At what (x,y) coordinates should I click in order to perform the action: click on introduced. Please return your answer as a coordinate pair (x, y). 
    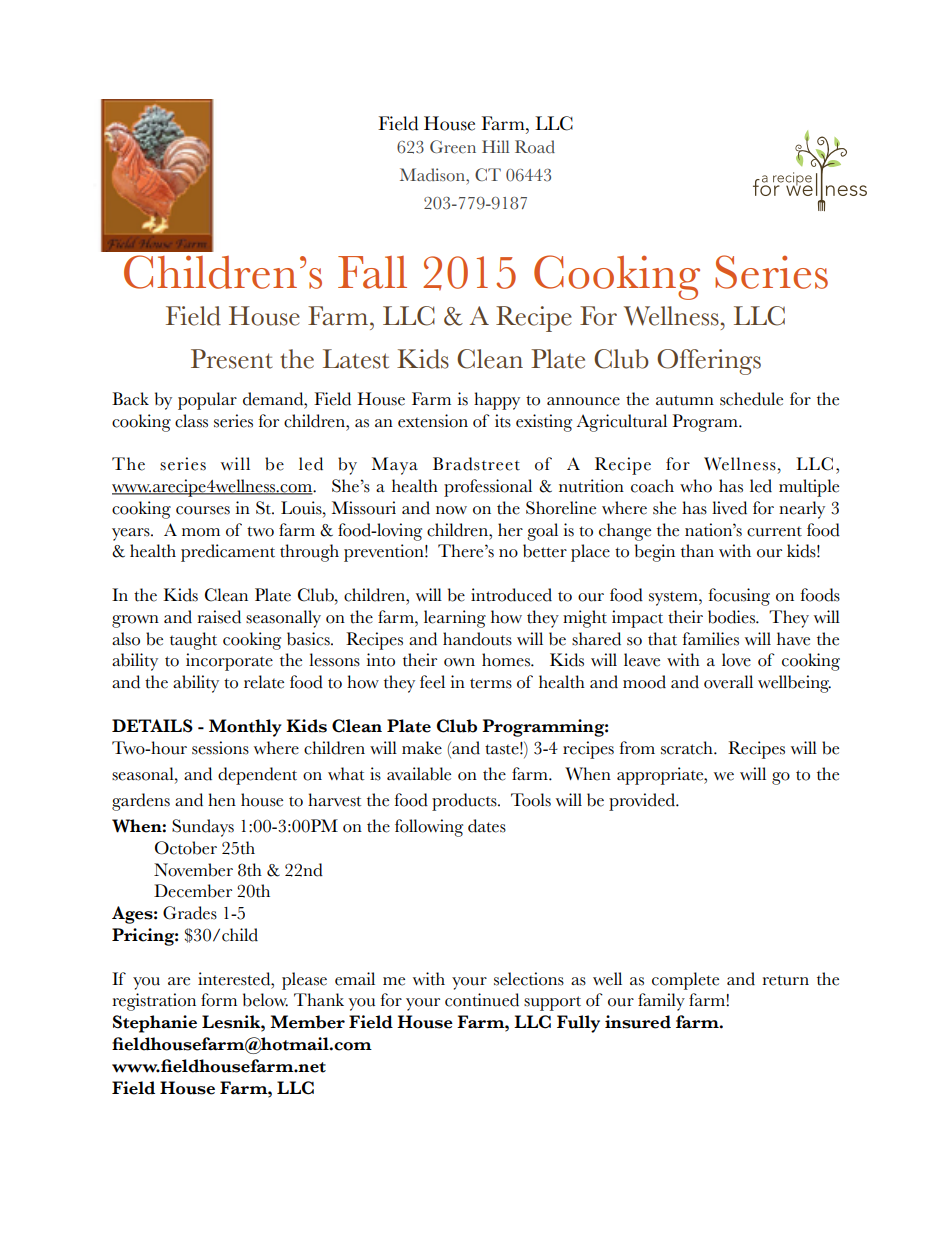
    Looking at the image, I should click on (511, 595).
